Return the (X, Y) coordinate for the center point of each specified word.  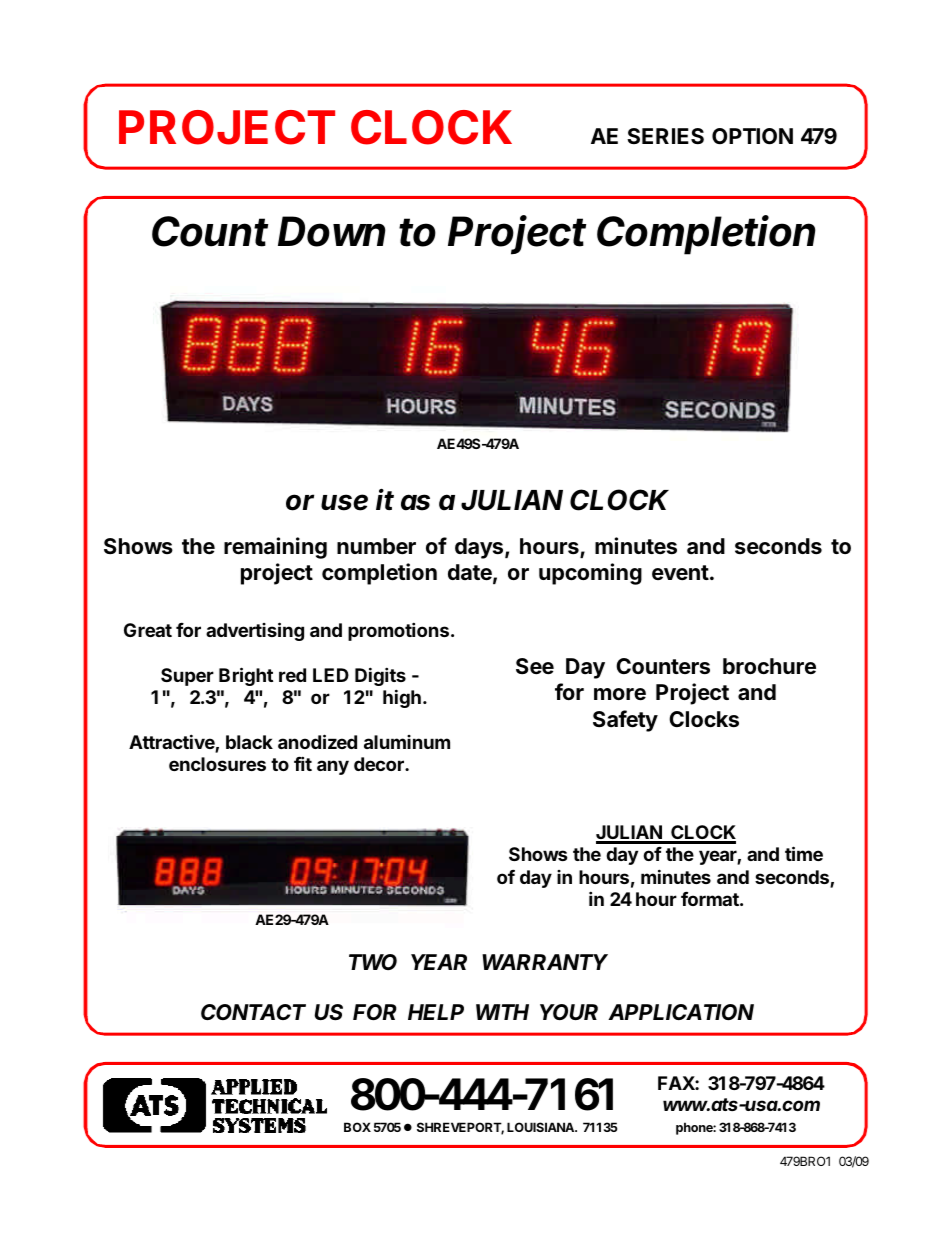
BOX (357, 1127)
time (804, 853)
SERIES (665, 136)
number (376, 546)
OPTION (752, 136)
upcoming (590, 574)
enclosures (217, 764)
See (535, 666)
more (620, 694)
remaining (275, 548)
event (680, 573)
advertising (255, 631)
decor (380, 764)
